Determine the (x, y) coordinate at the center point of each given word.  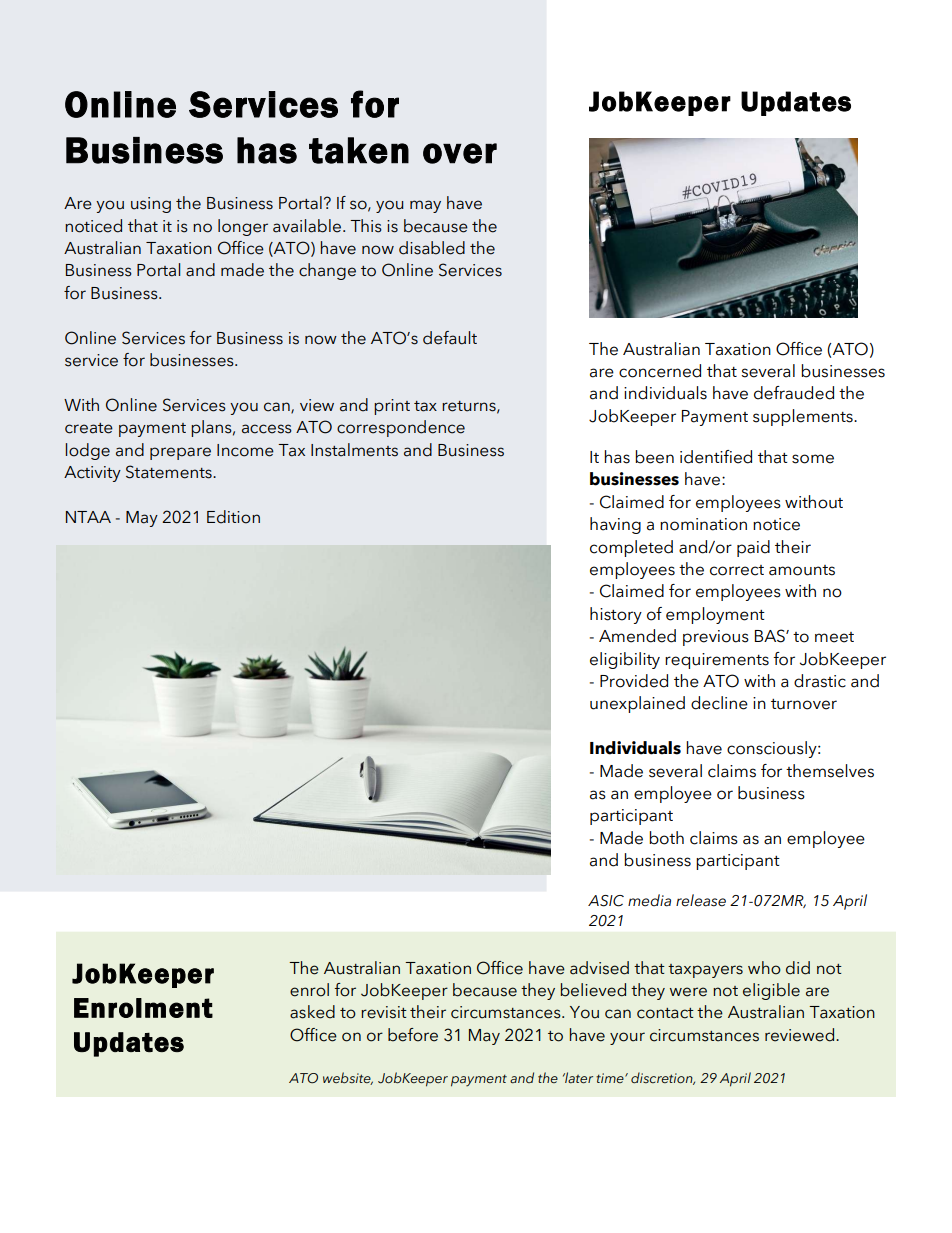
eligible (771, 991)
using (151, 205)
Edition (233, 517)
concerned (660, 371)
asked (312, 1012)
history (616, 615)
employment (715, 615)
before (413, 1035)
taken (359, 150)
